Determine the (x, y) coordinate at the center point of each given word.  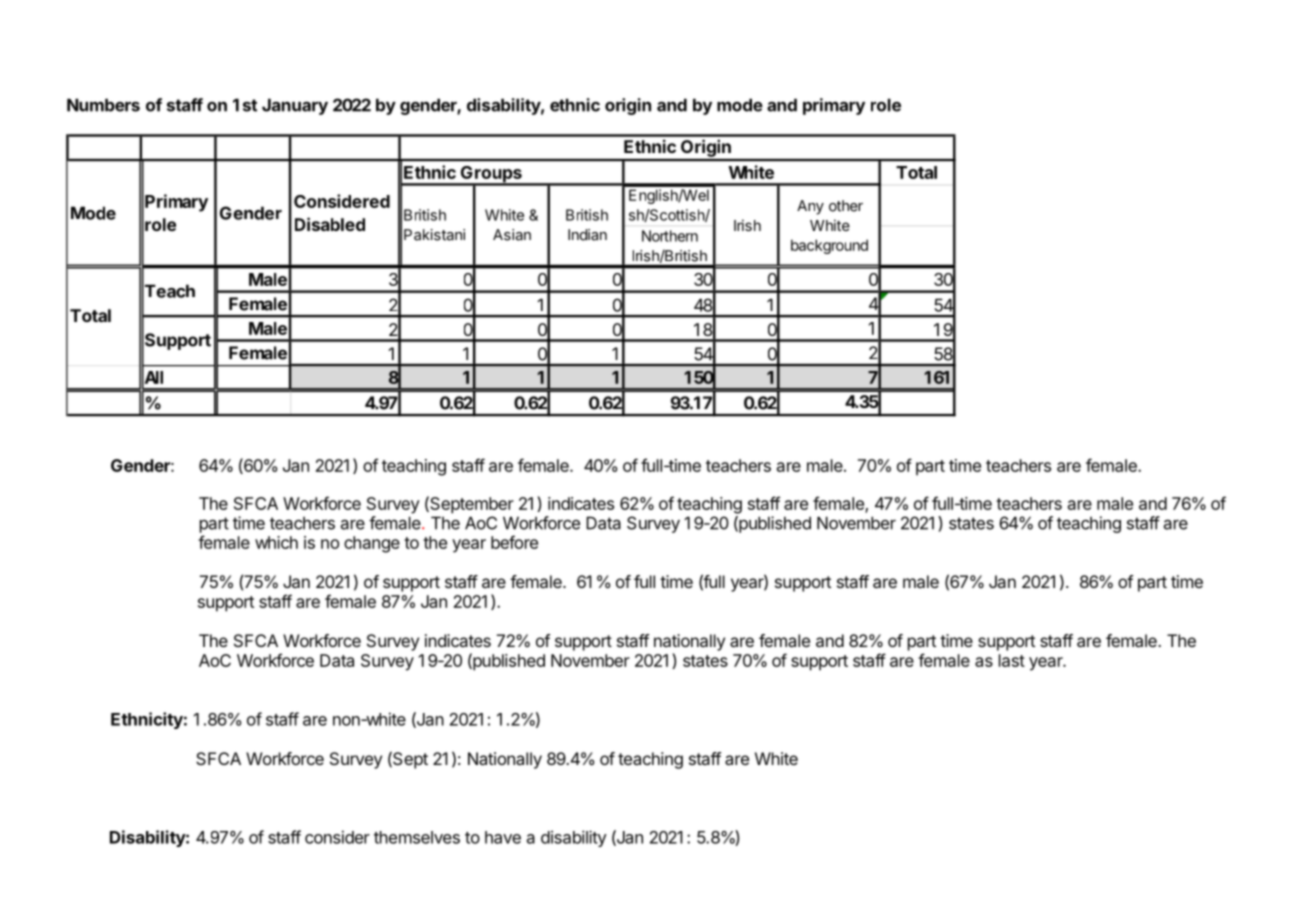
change (372, 544)
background (829, 246)
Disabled (330, 224)
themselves (417, 837)
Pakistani (434, 235)
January (295, 106)
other (846, 206)
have (503, 837)
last (1012, 660)
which (276, 542)
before (514, 542)
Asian (512, 235)
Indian (587, 235)
